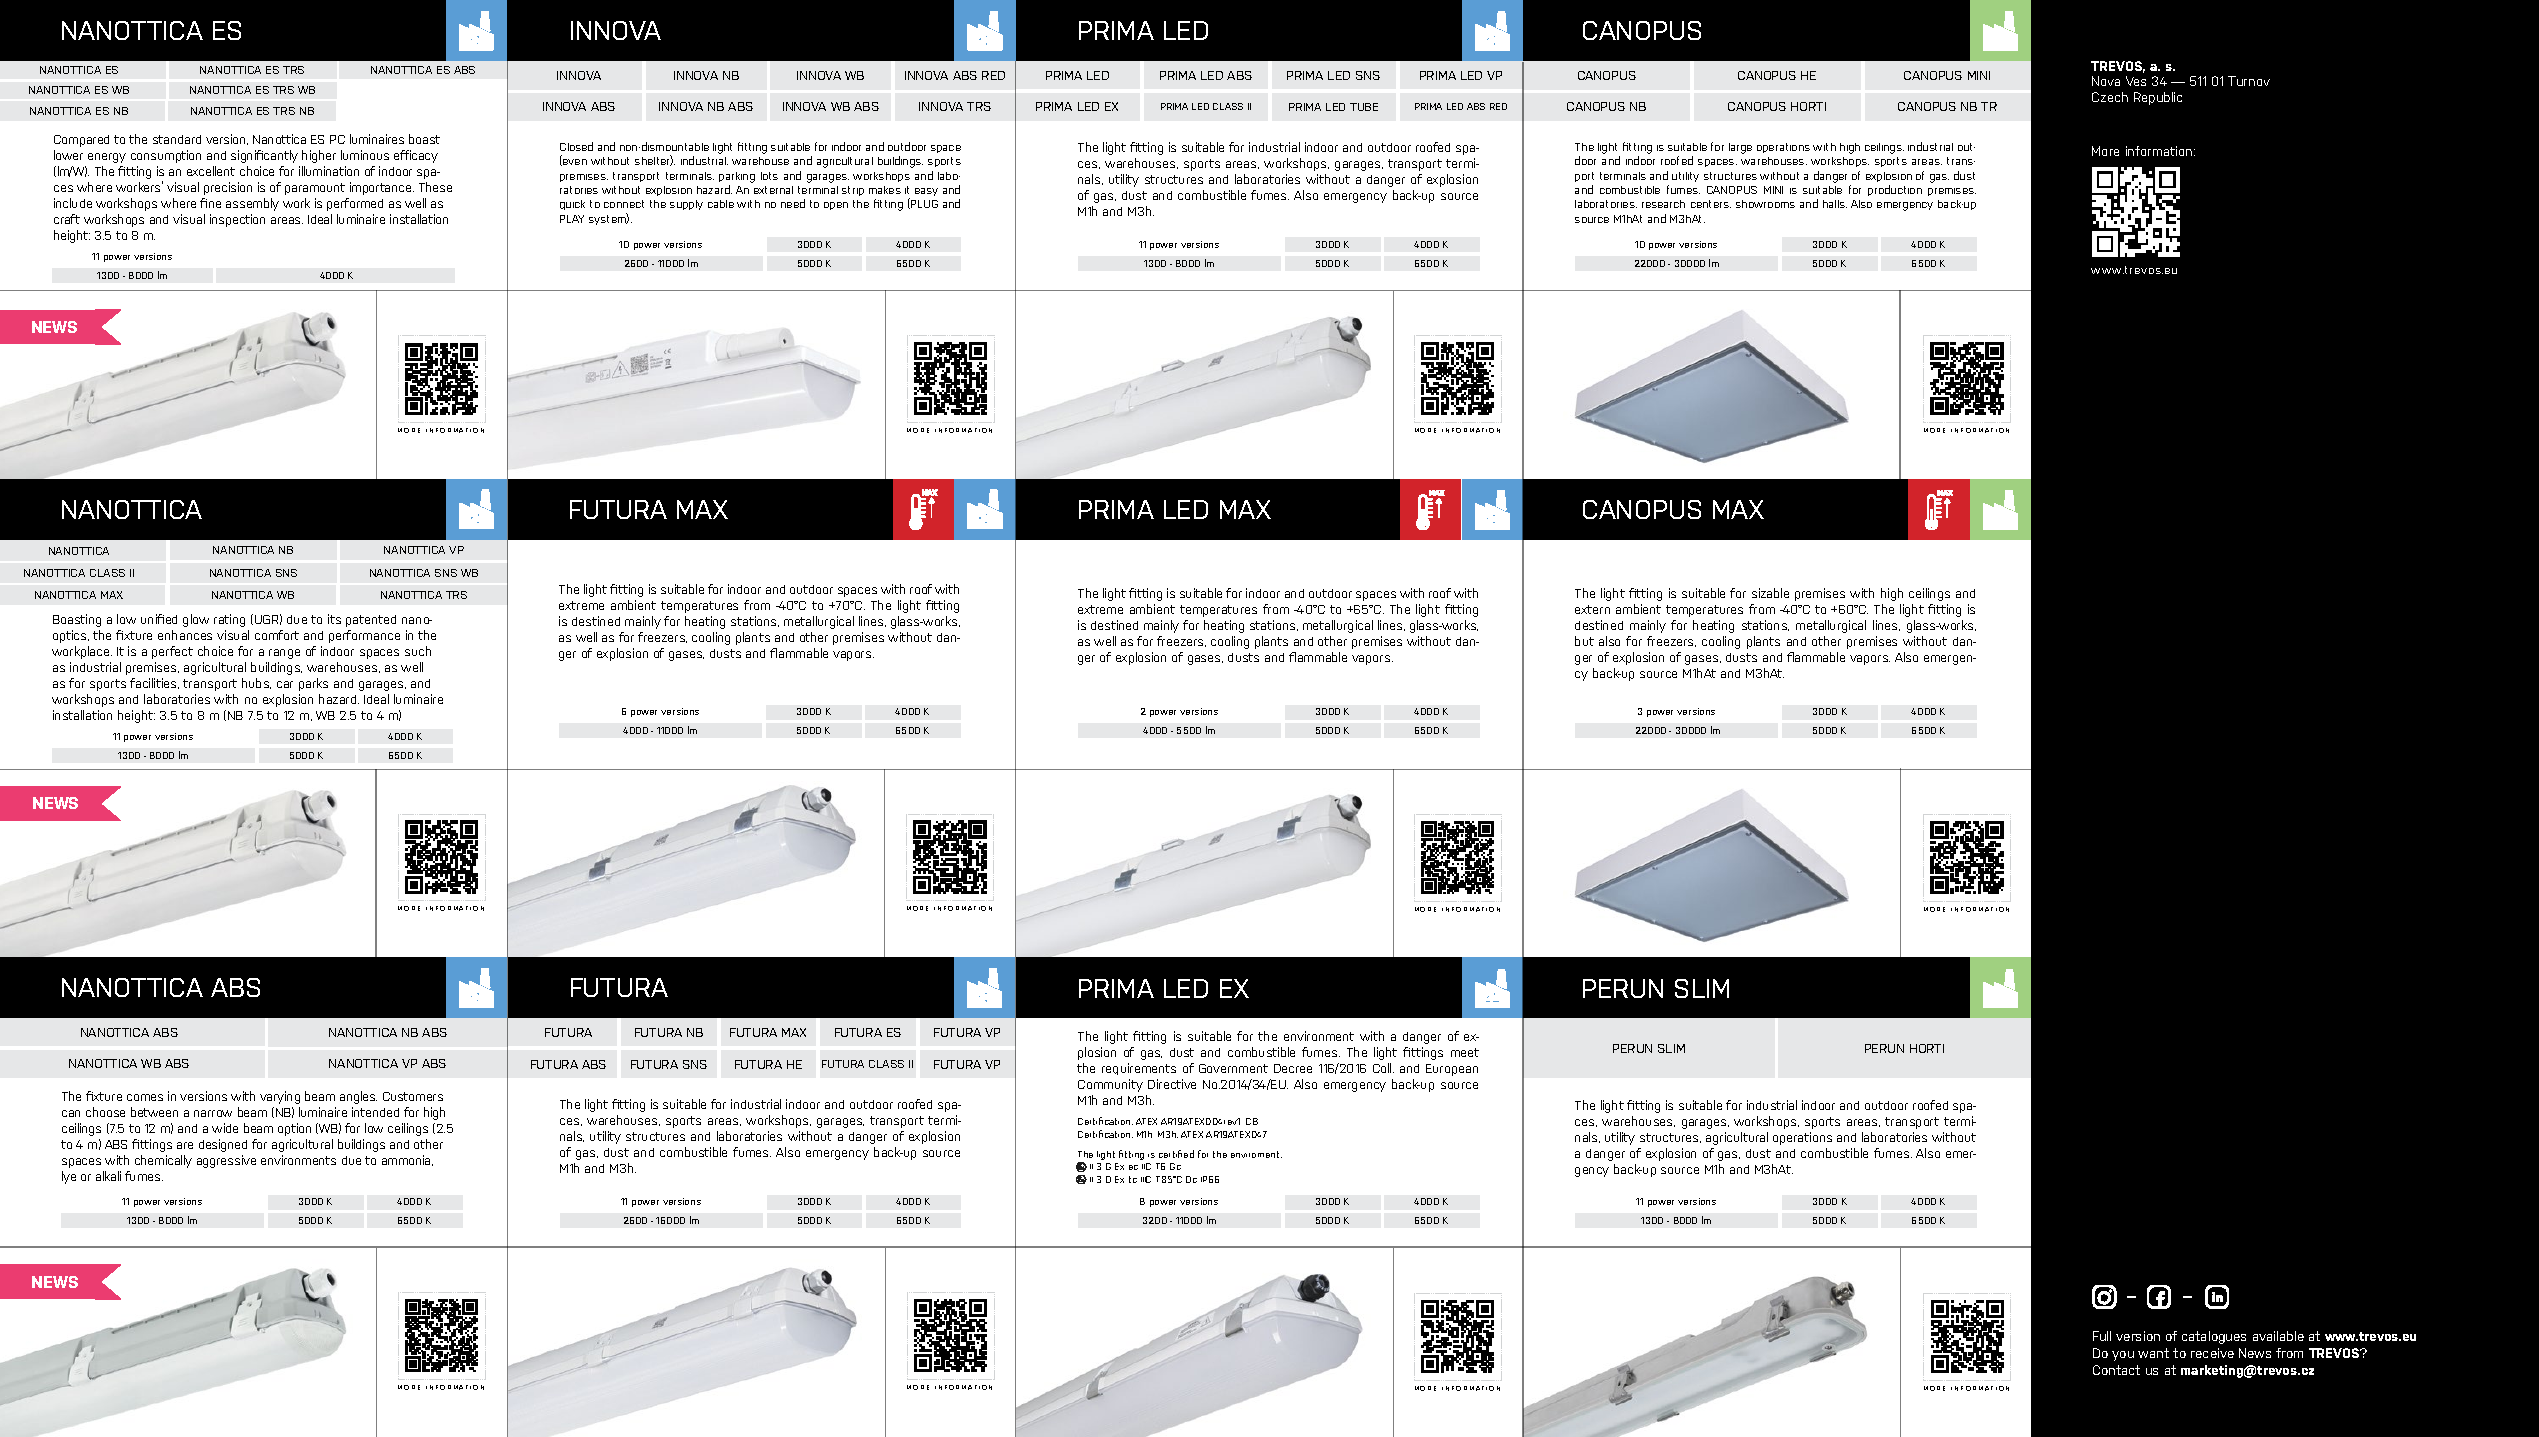 This image has height=1437, width=2539. What do you see at coordinates (923, 203) in the image?
I see `PLUG` at bounding box center [923, 203].
